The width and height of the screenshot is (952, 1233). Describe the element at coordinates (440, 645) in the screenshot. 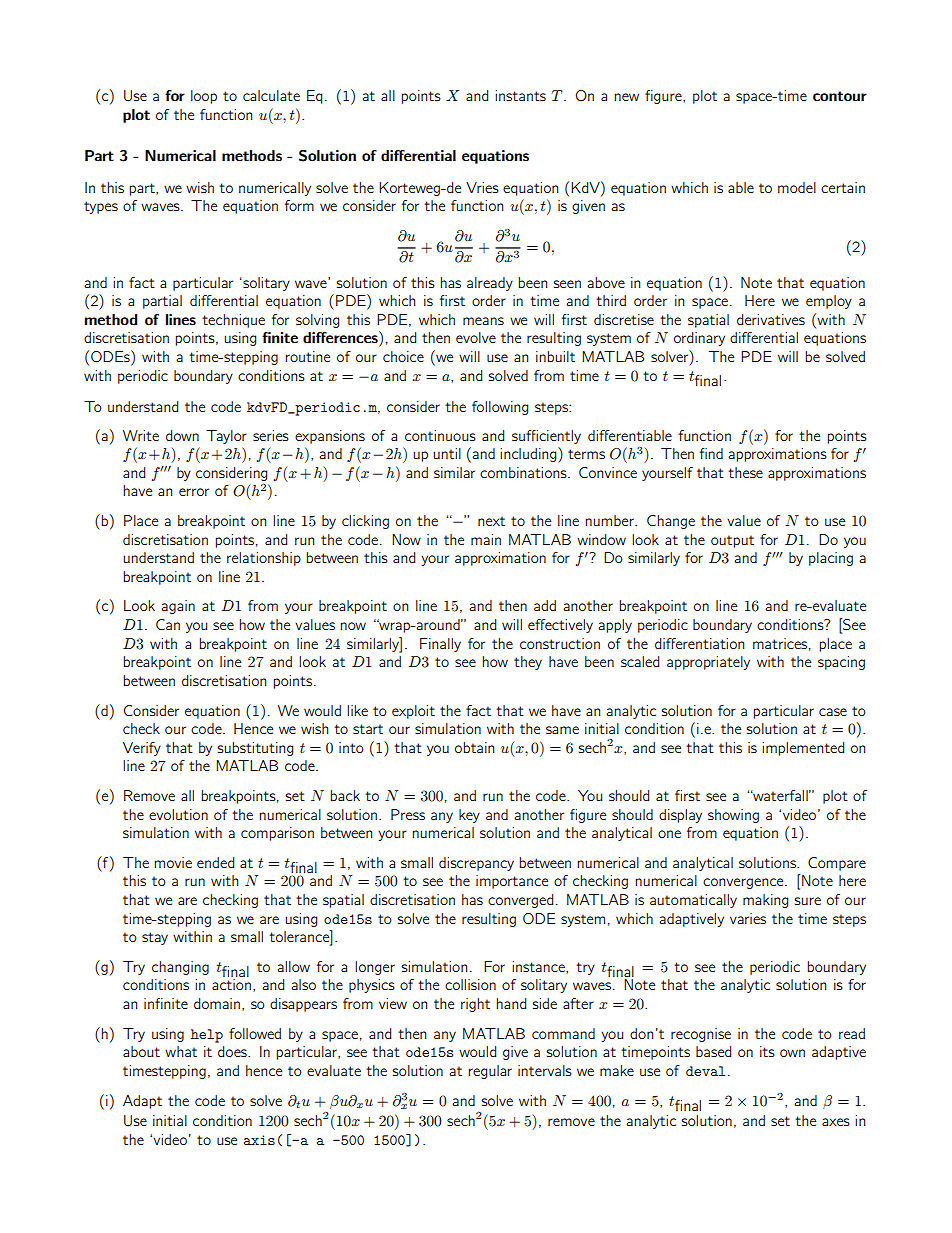

I see `Finally` at that location.
